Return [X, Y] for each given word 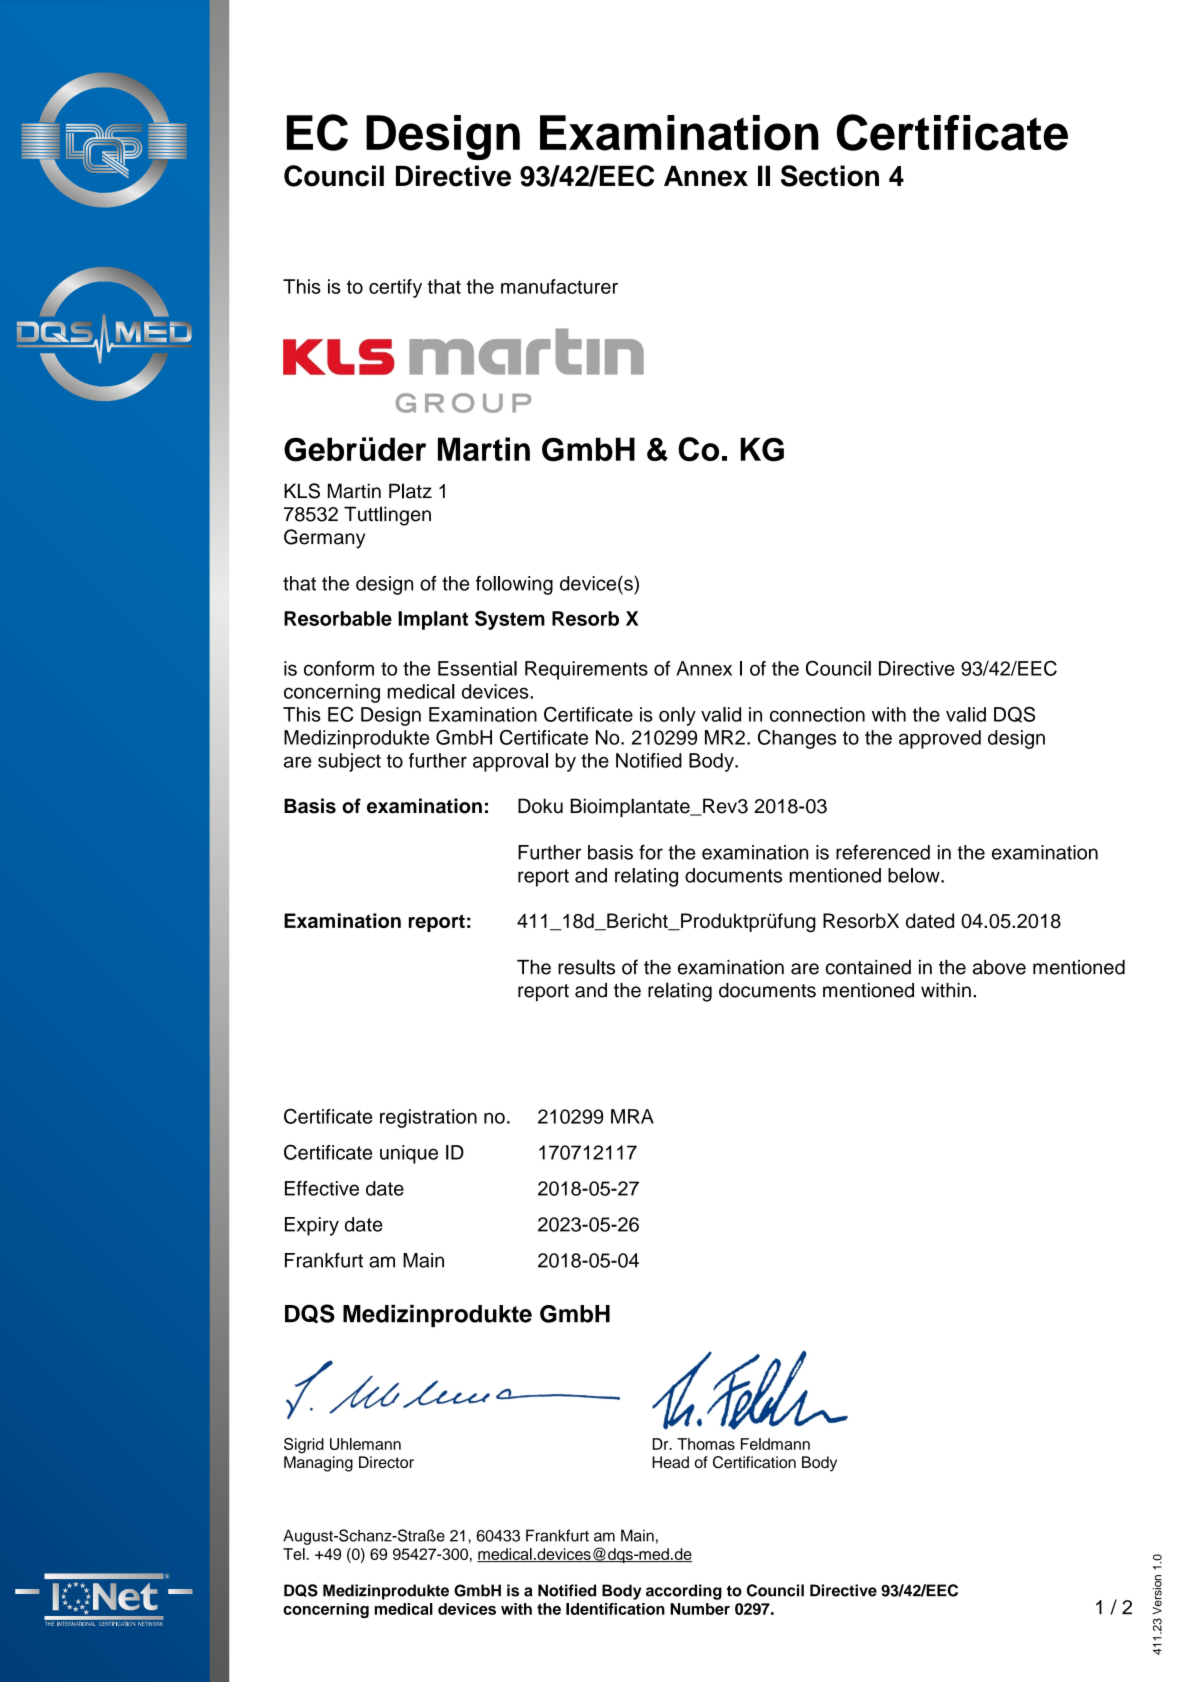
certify [395, 288]
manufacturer [559, 286]
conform [339, 668]
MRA [632, 1116]
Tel [295, 1554]
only [677, 716]
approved [940, 739]
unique [409, 1154]
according [684, 1592]
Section [830, 176]
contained [868, 967]
